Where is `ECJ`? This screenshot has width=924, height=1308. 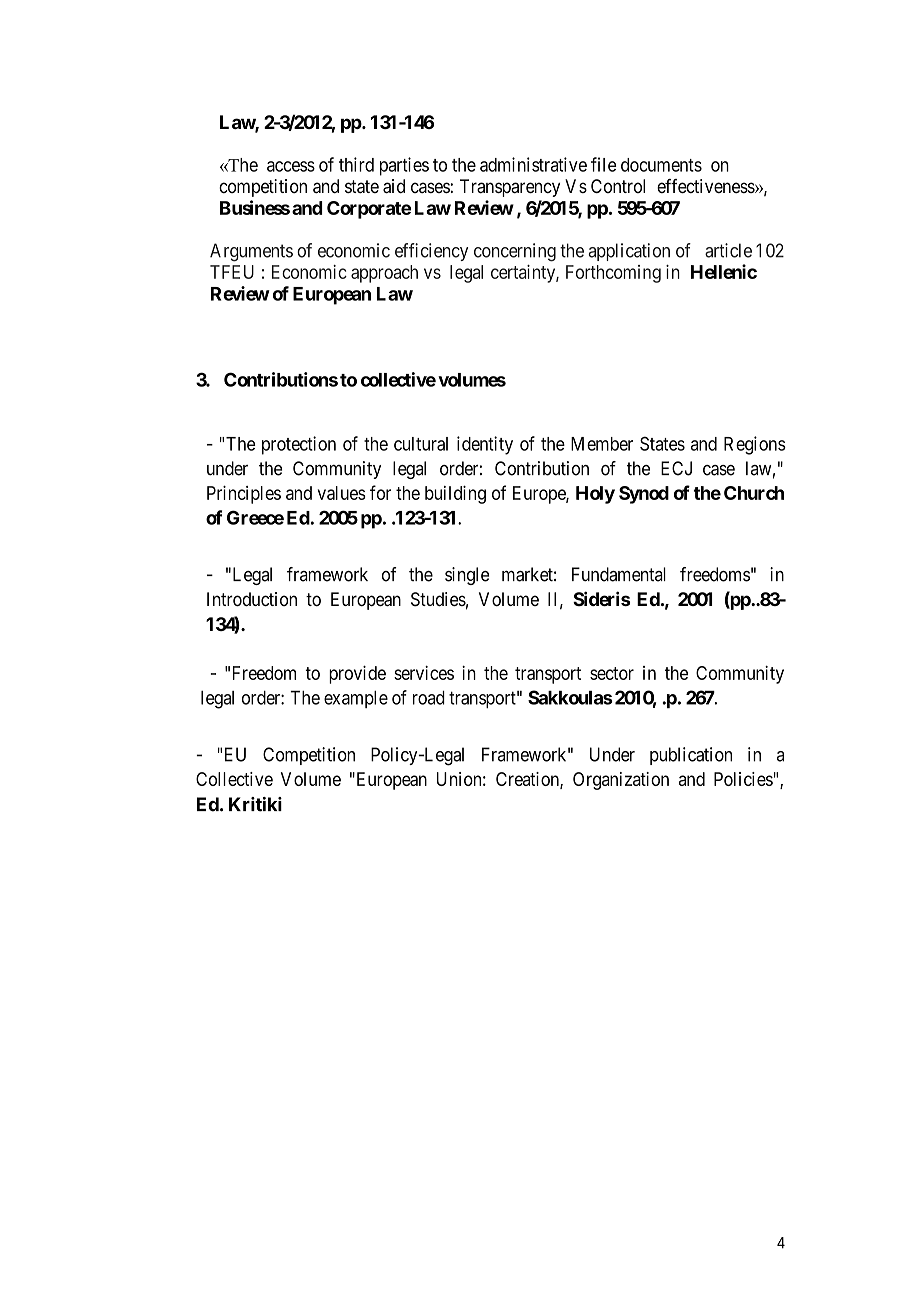
ECJ is located at coordinates (676, 468).
